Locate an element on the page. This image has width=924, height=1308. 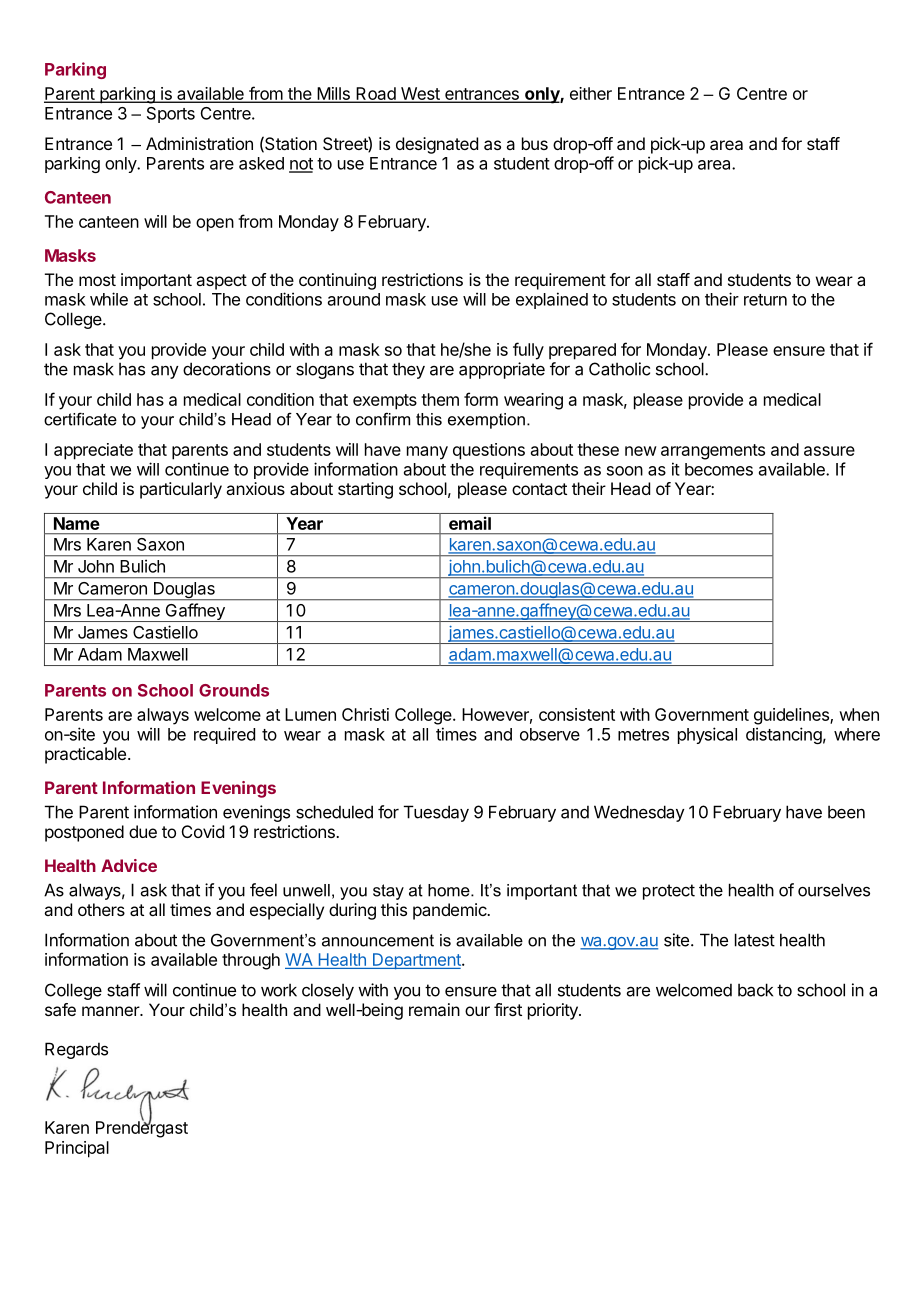
particularly is located at coordinates (181, 490).
